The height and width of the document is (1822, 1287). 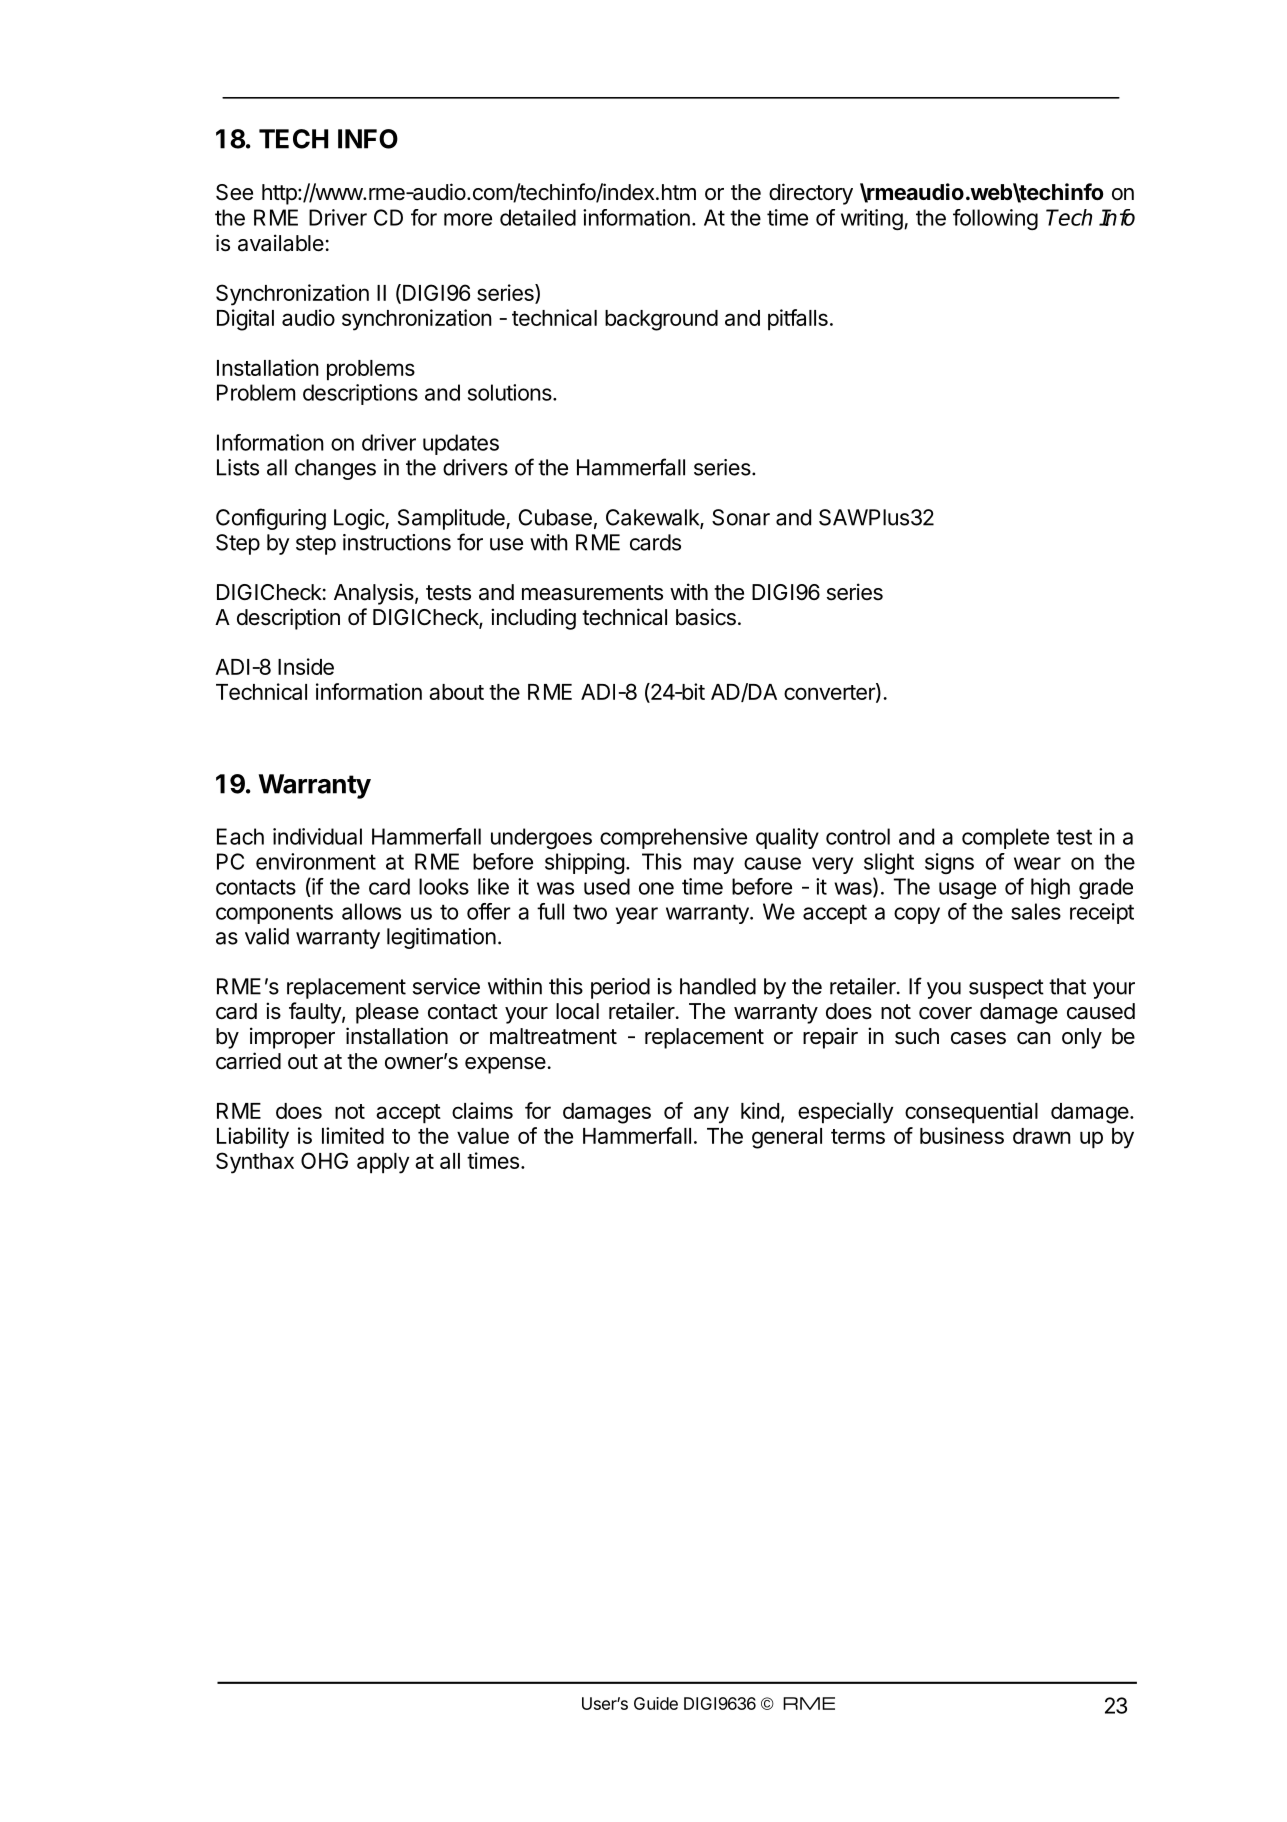 What do you see at coordinates (995, 219) in the document?
I see `following` at bounding box center [995, 219].
